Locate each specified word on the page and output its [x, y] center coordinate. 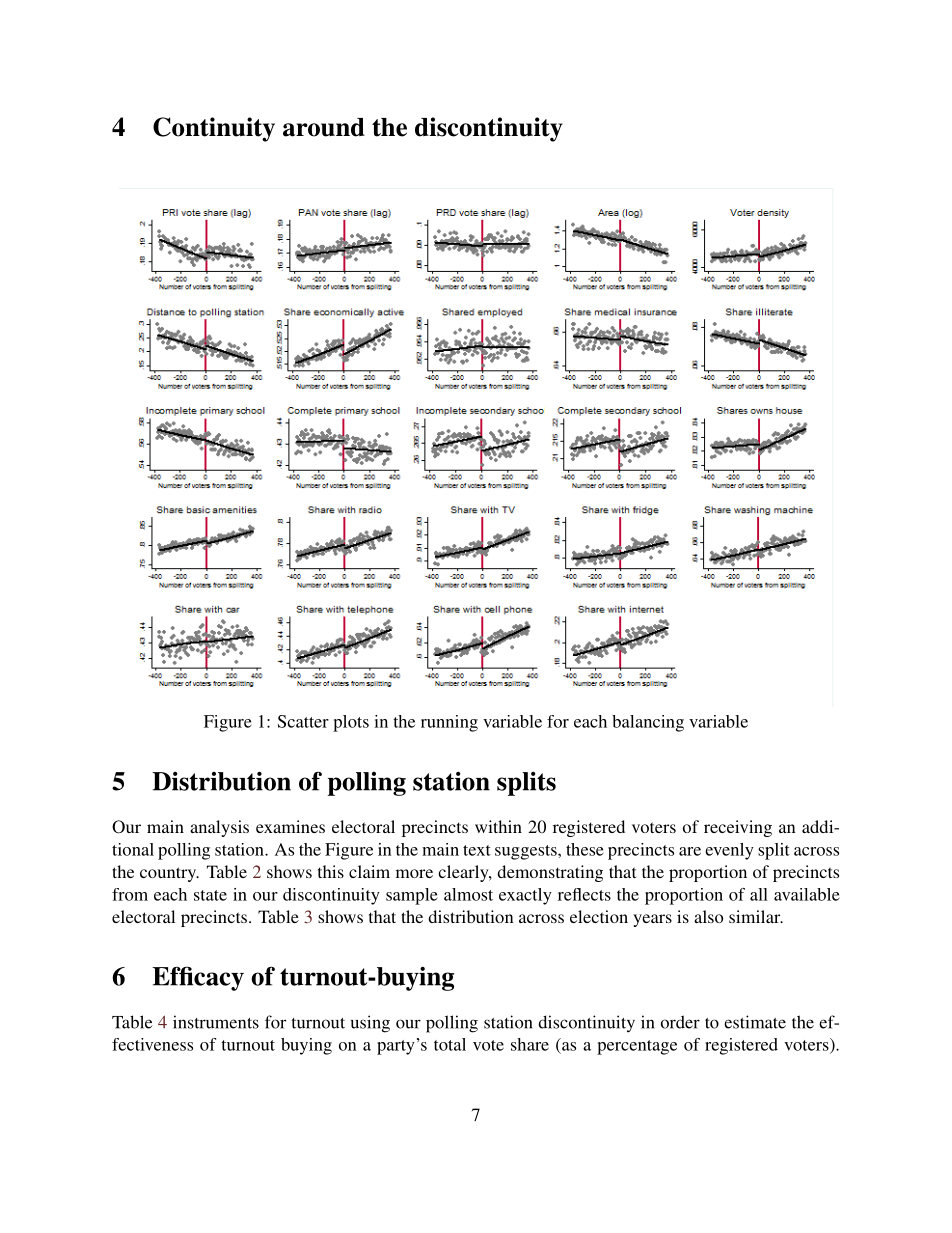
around [324, 127]
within [498, 826]
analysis [219, 828]
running [449, 723]
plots [351, 723]
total [450, 1044]
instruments [216, 1022]
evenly [729, 851]
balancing [648, 723]
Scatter [303, 721]
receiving [738, 828]
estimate [755, 1022]
